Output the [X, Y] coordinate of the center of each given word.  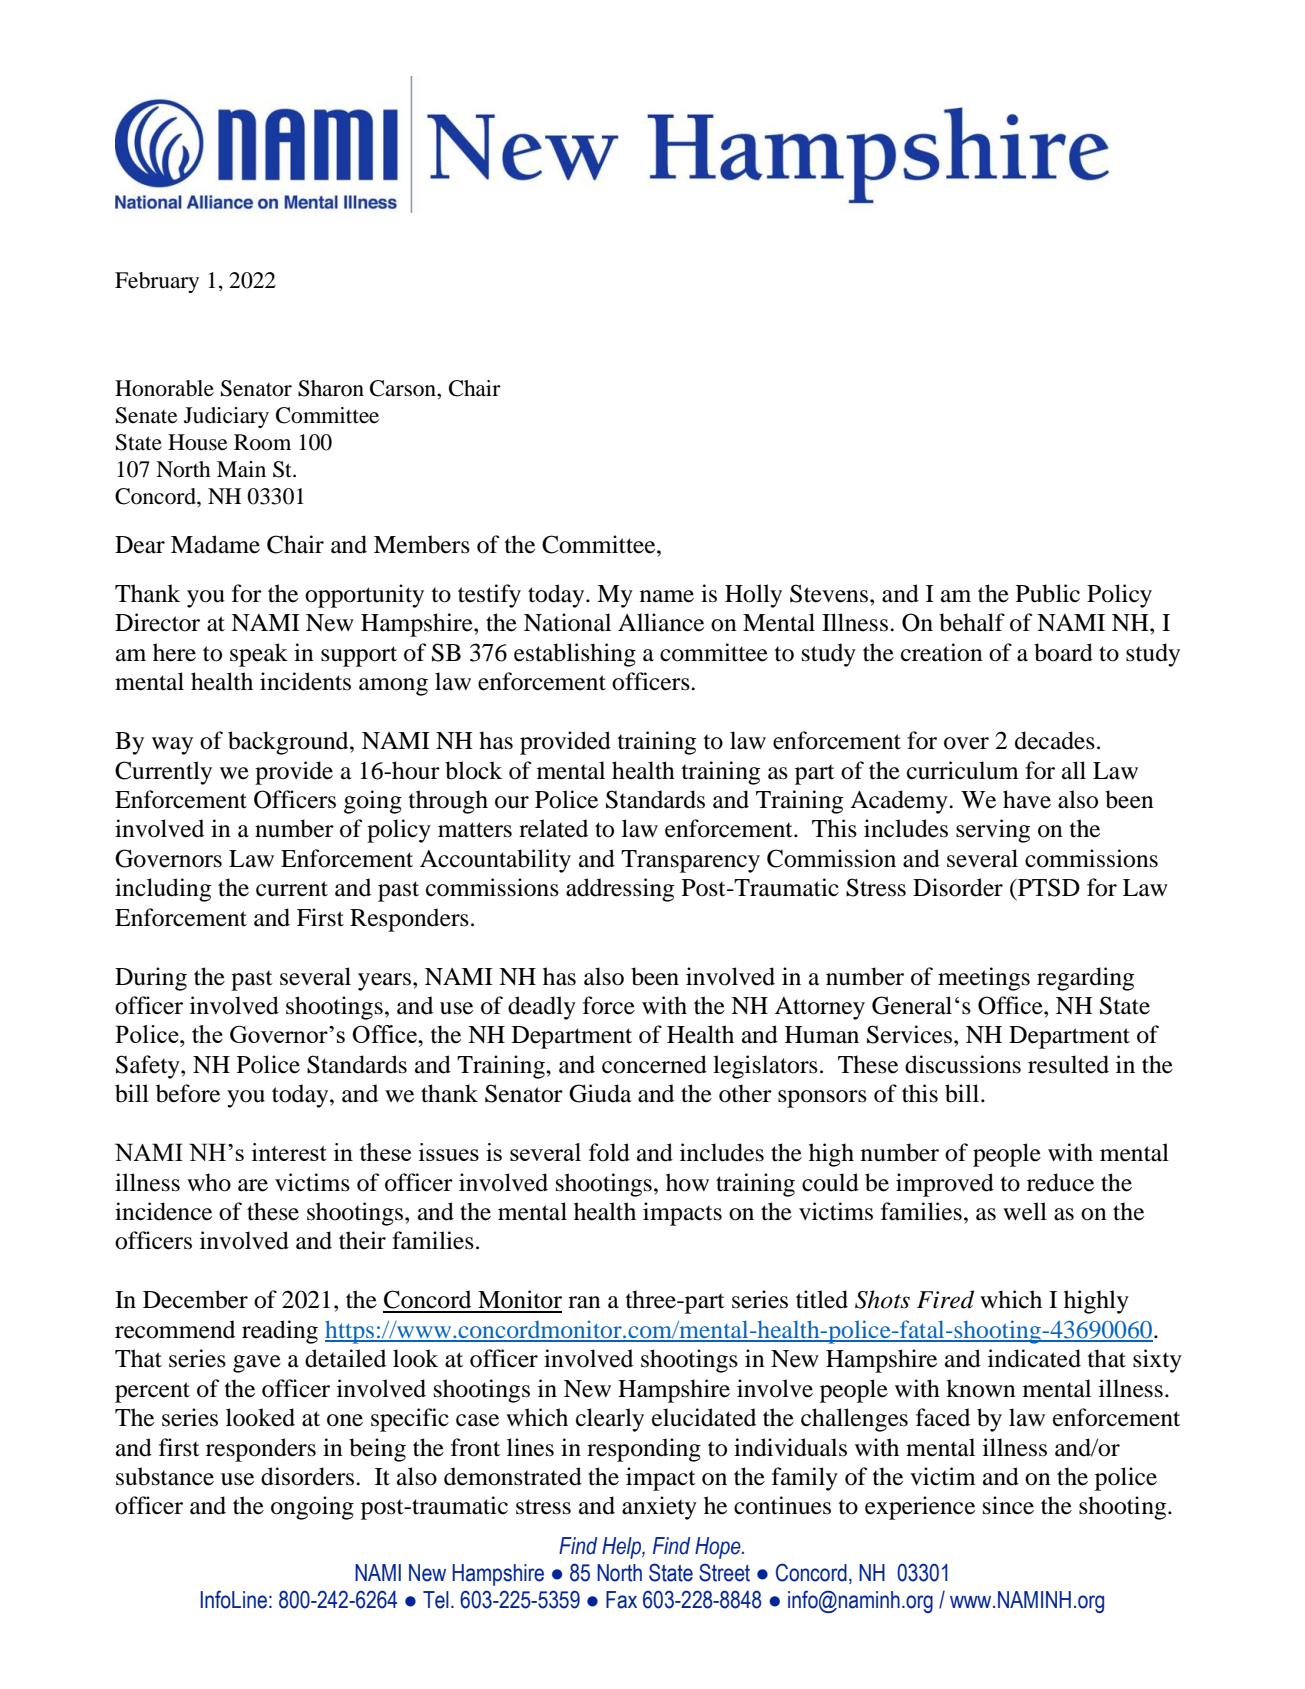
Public [1048, 593]
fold [609, 1152]
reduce [1060, 1182]
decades [1055, 740]
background [289, 743]
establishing [575, 655]
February [157, 282]
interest [289, 1152]
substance [165, 1476]
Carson [404, 388]
